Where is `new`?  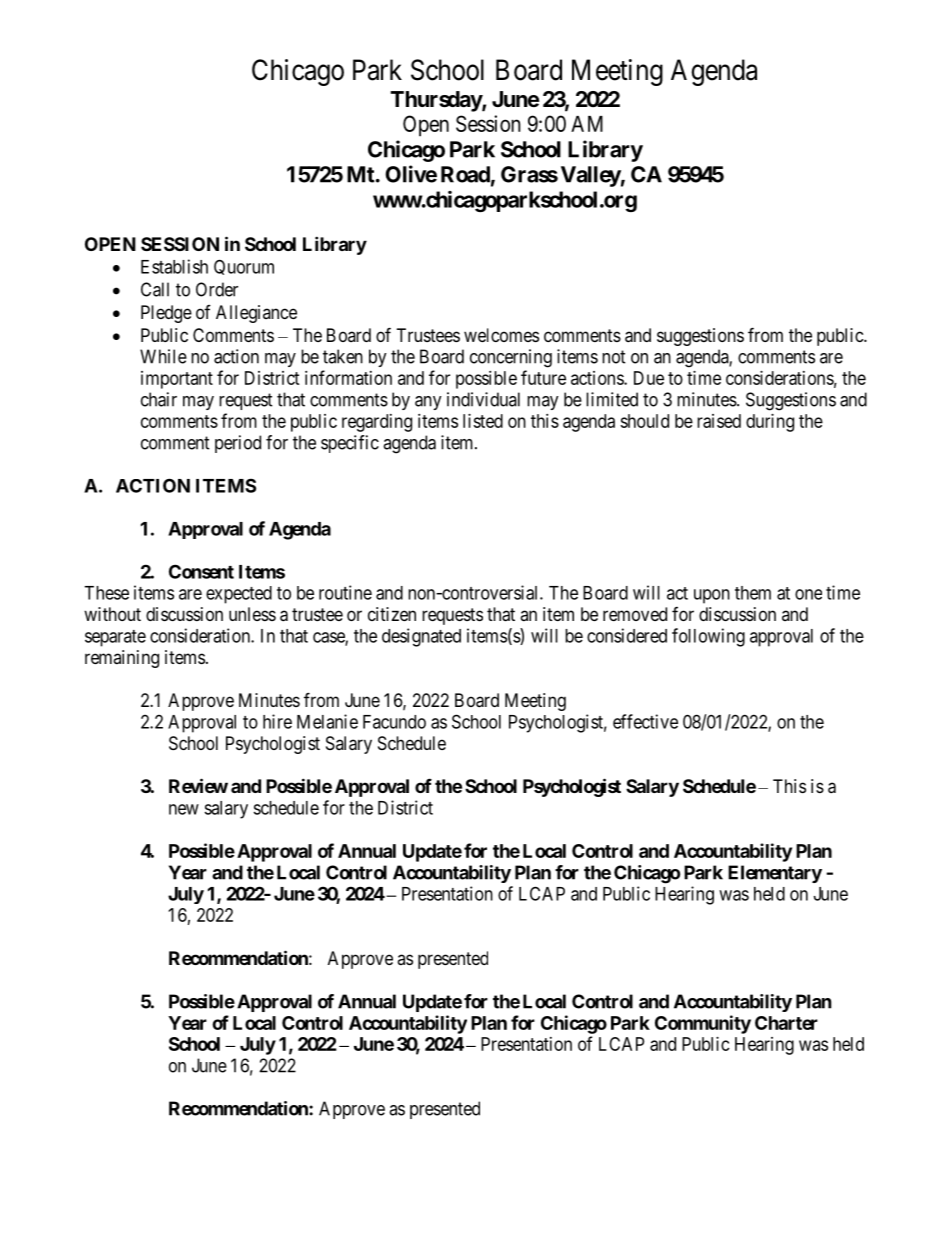
new is located at coordinates (184, 809).
